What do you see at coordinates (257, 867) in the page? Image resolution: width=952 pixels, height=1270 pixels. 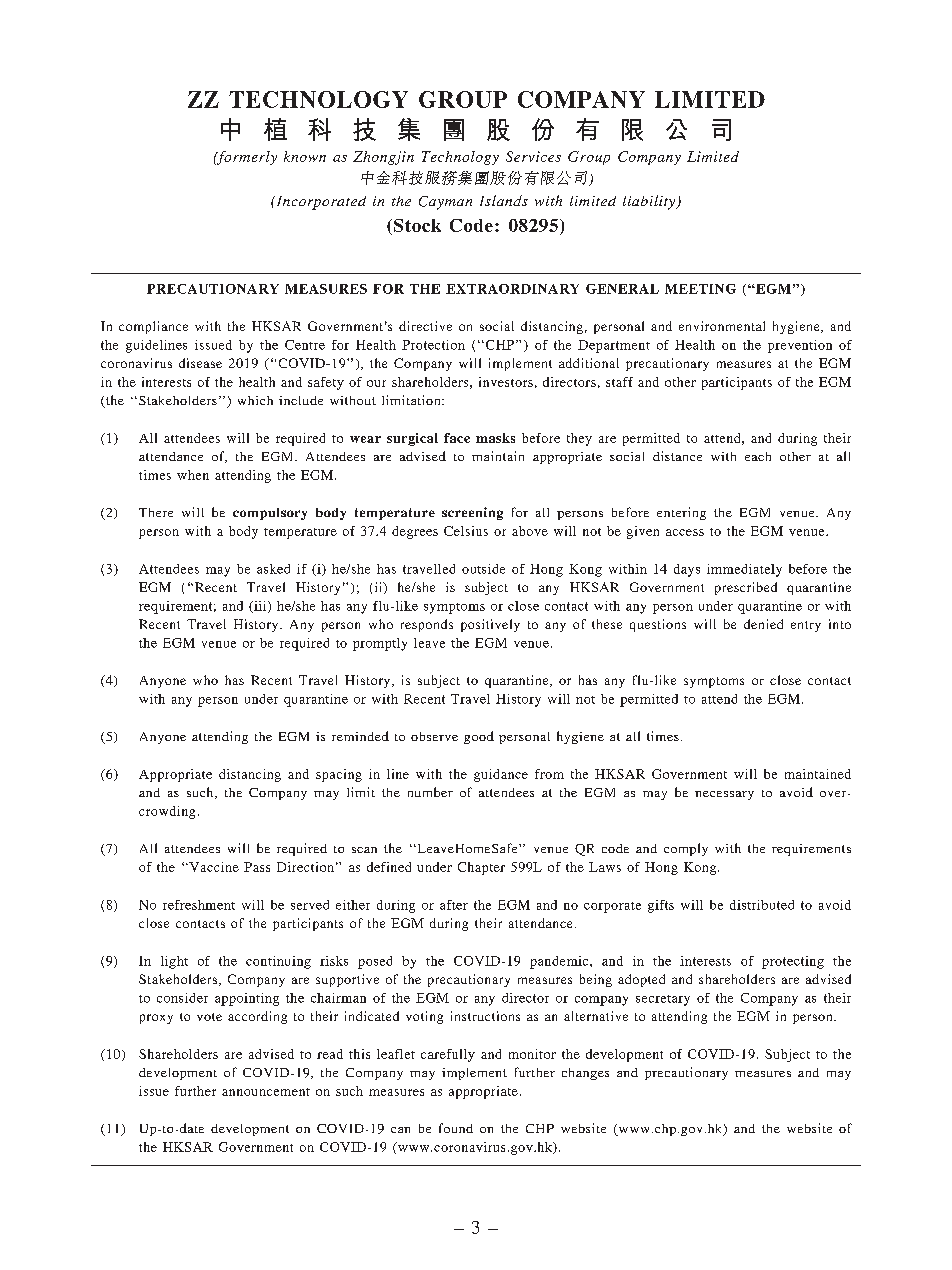 I see `Pass` at bounding box center [257, 867].
